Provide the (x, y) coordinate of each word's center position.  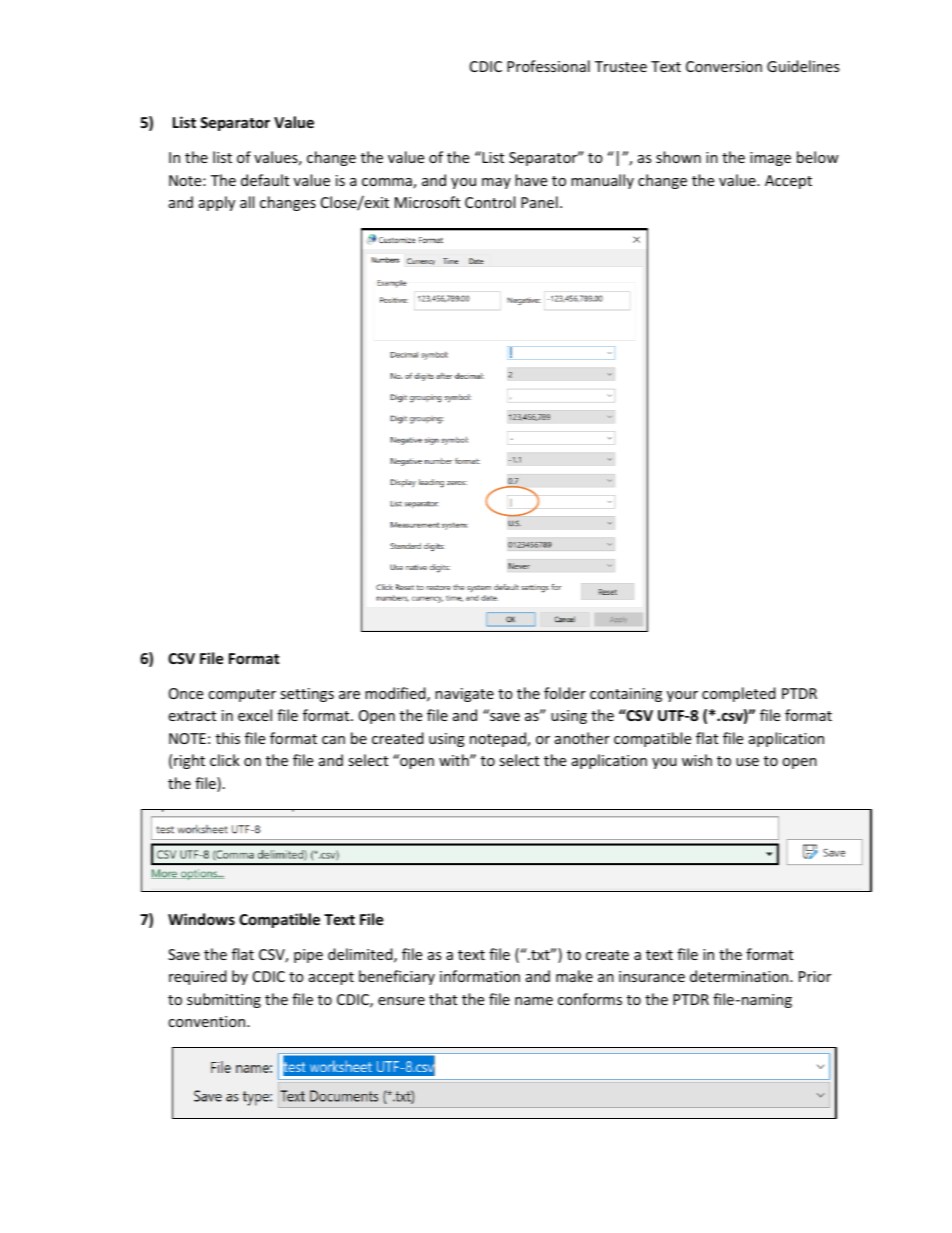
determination (740, 976)
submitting (224, 1000)
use (747, 762)
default (265, 180)
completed (739, 694)
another (582, 738)
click (225, 760)
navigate (464, 695)
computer (242, 695)
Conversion (724, 66)
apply (217, 203)
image (770, 159)
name (534, 1001)
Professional (548, 66)
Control (490, 202)
